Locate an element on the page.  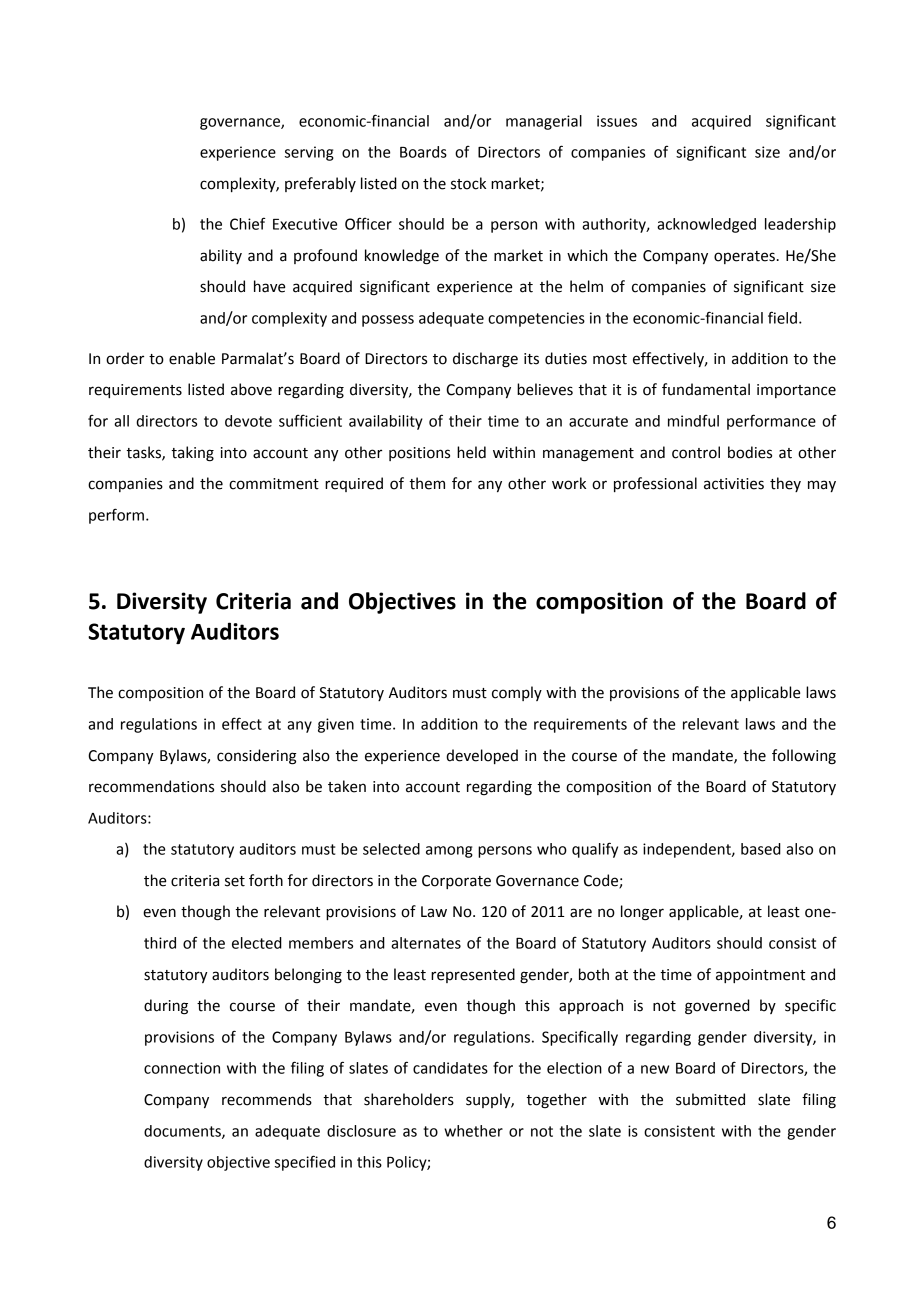
serving is located at coordinates (309, 153).
